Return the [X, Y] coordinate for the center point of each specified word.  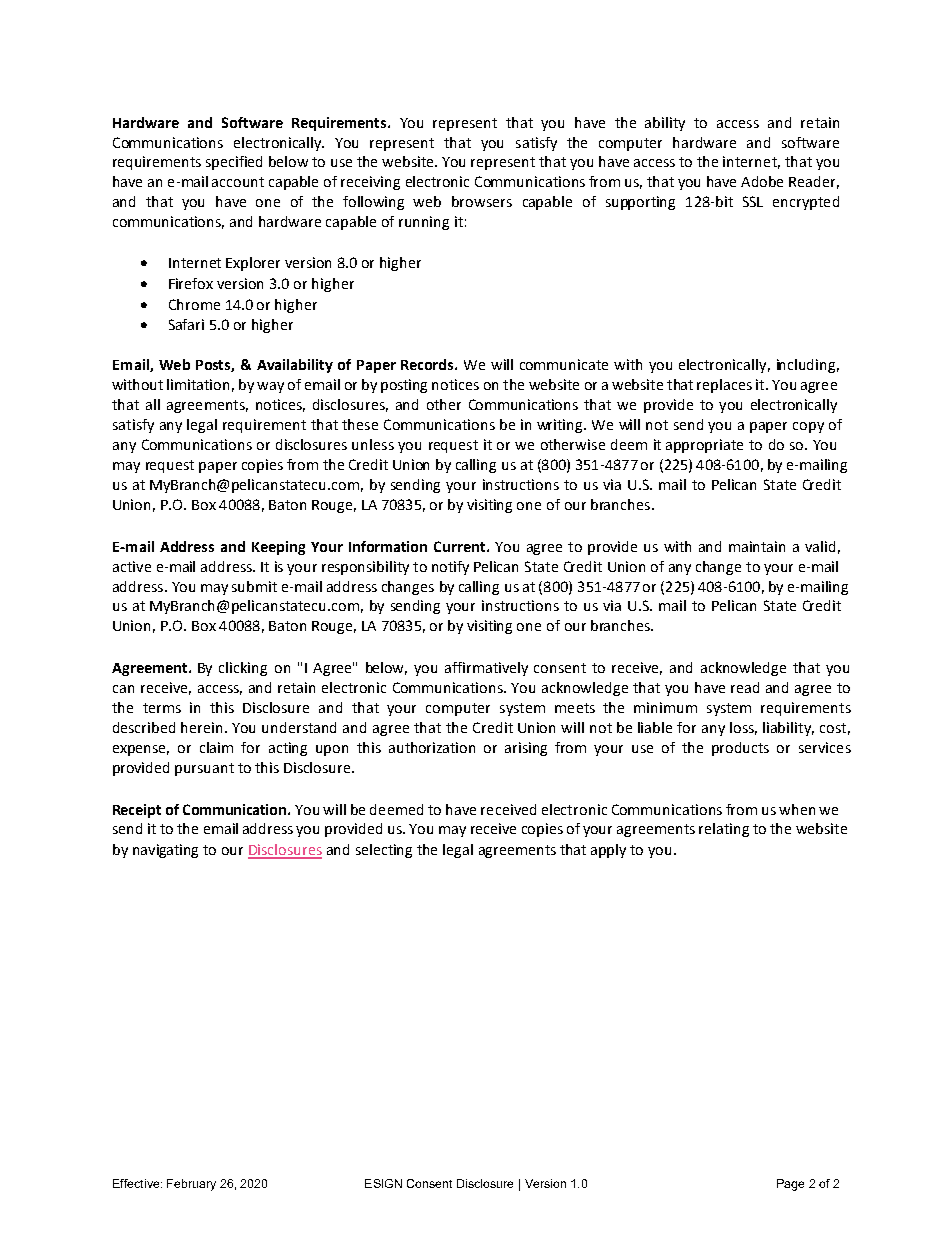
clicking [243, 669]
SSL [753, 201]
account [238, 182]
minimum [665, 707]
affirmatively [486, 669]
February [191, 1185]
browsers [482, 201]
